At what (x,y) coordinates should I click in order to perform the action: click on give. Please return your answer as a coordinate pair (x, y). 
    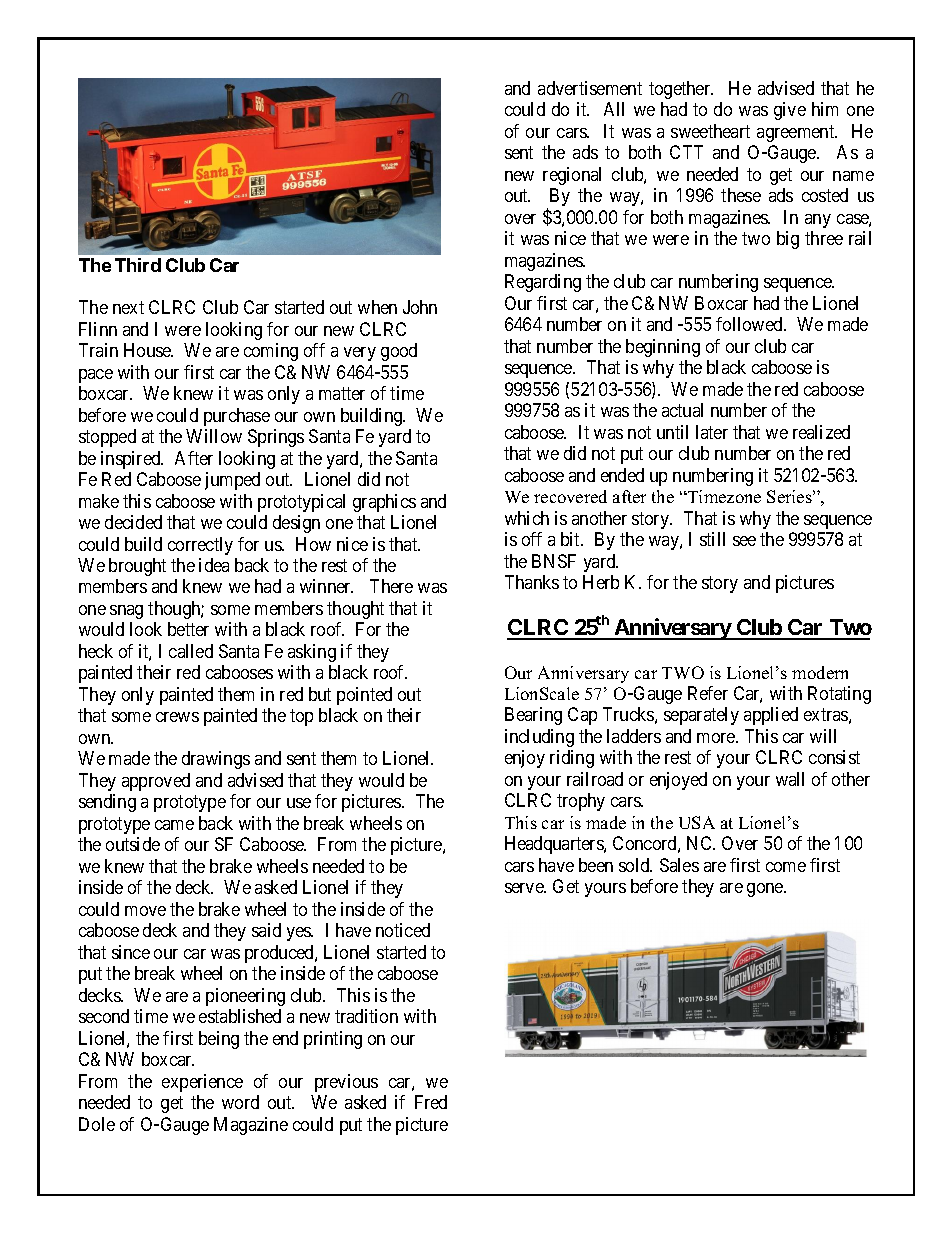
    Looking at the image, I should click on (790, 111).
